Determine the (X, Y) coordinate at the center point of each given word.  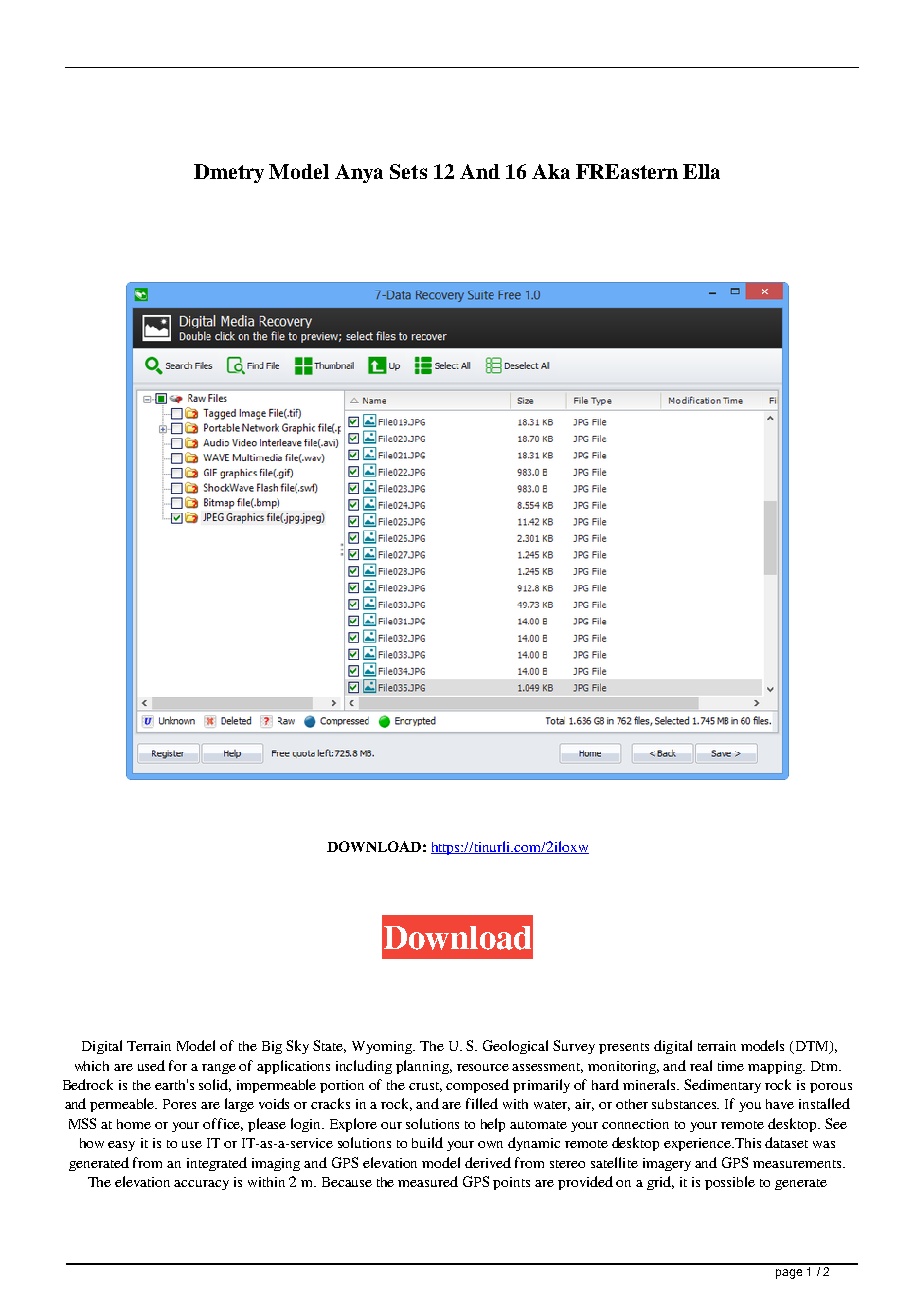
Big (272, 1047)
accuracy (201, 1185)
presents (624, 1048)
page (789, 1274)
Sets (408, 171)
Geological (515, 1047)
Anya (359, 173)
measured (428, 1181)
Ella (701, 171)
